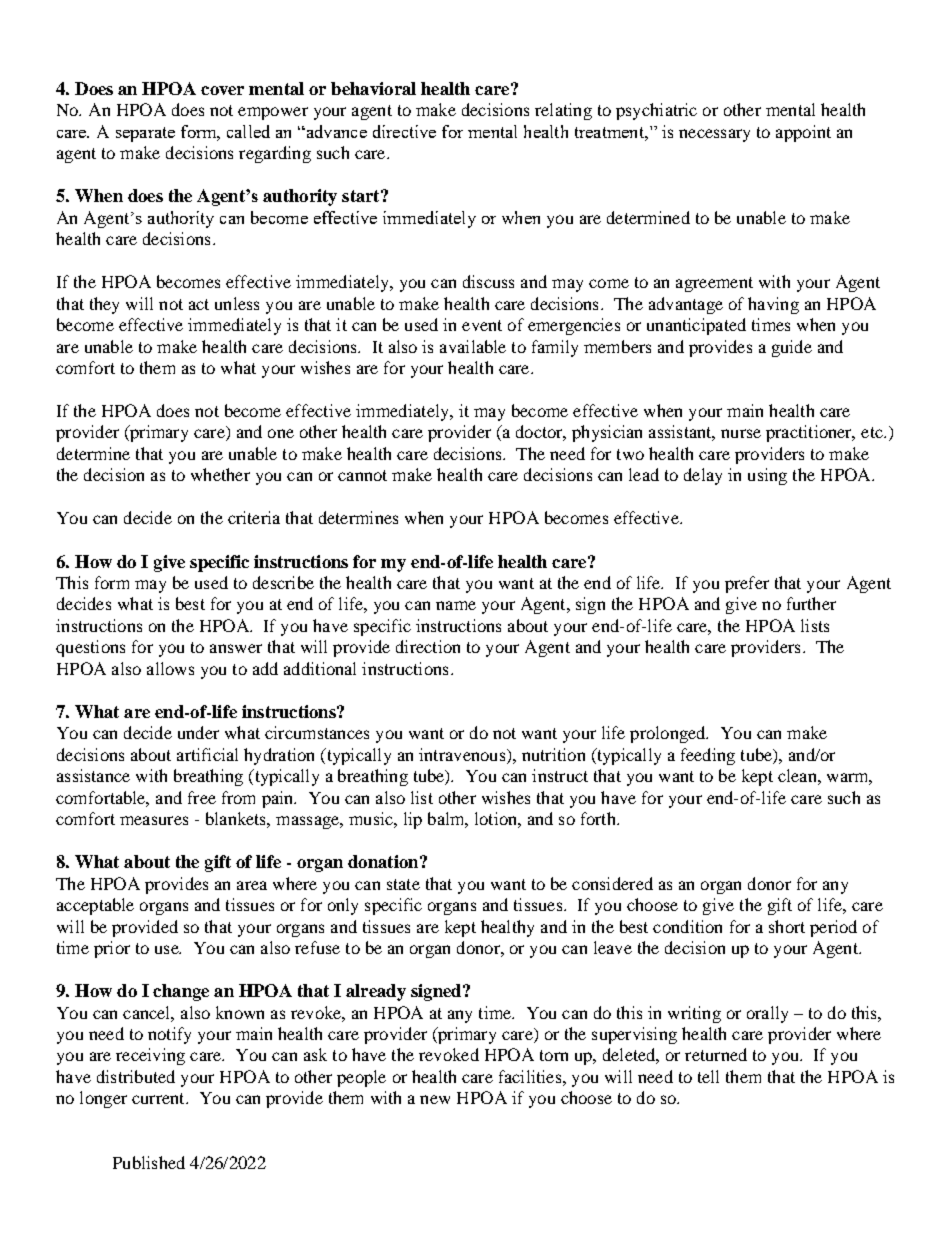 This image has height=1233, width=952. Describe the element at coordinates (202, 797) in the image. I see `free` at that location.
